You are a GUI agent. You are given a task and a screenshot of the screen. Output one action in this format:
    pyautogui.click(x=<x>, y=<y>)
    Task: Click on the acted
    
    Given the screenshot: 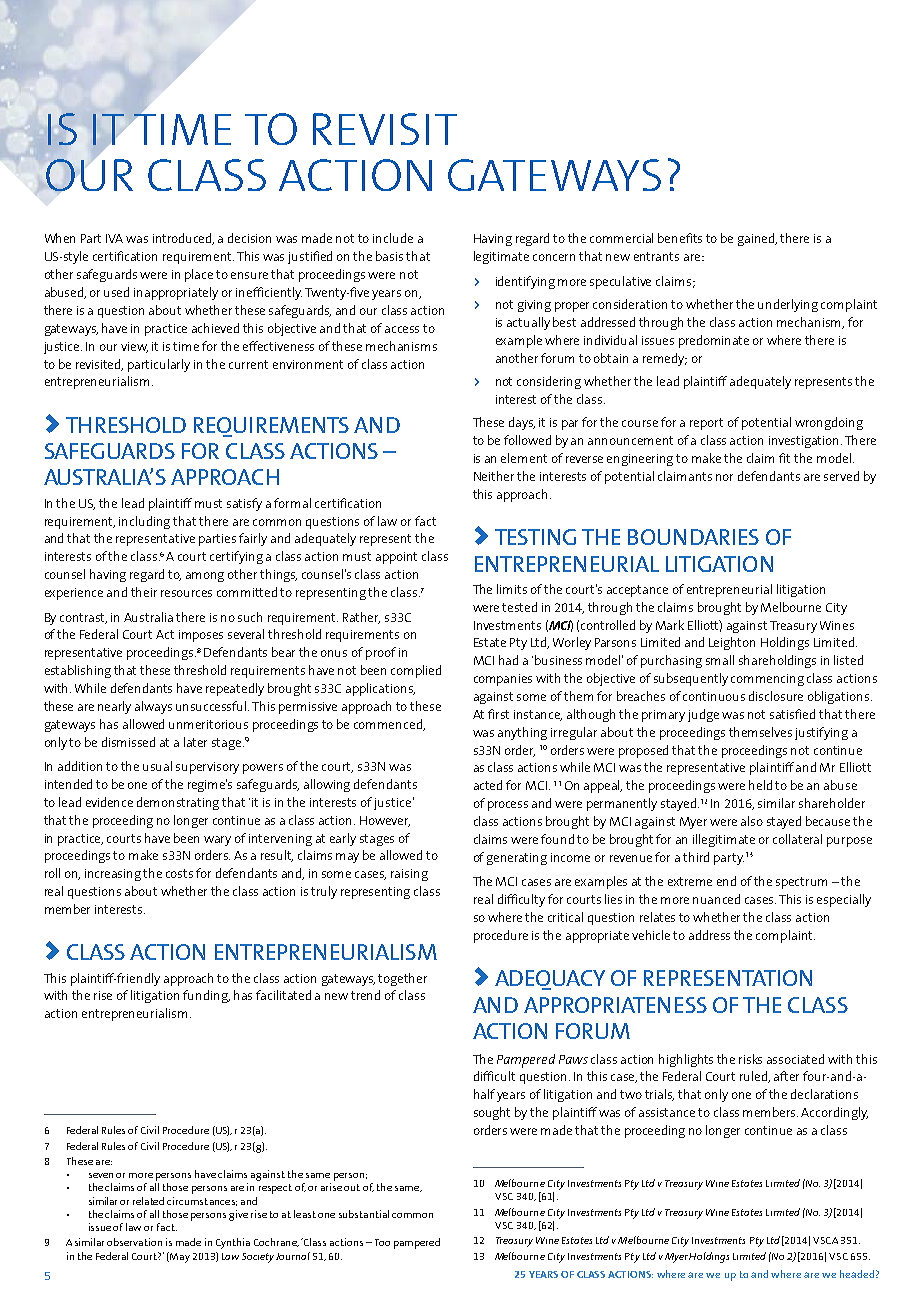 What is the action you would take?
    pyautogui.click(x=488, y=785)
